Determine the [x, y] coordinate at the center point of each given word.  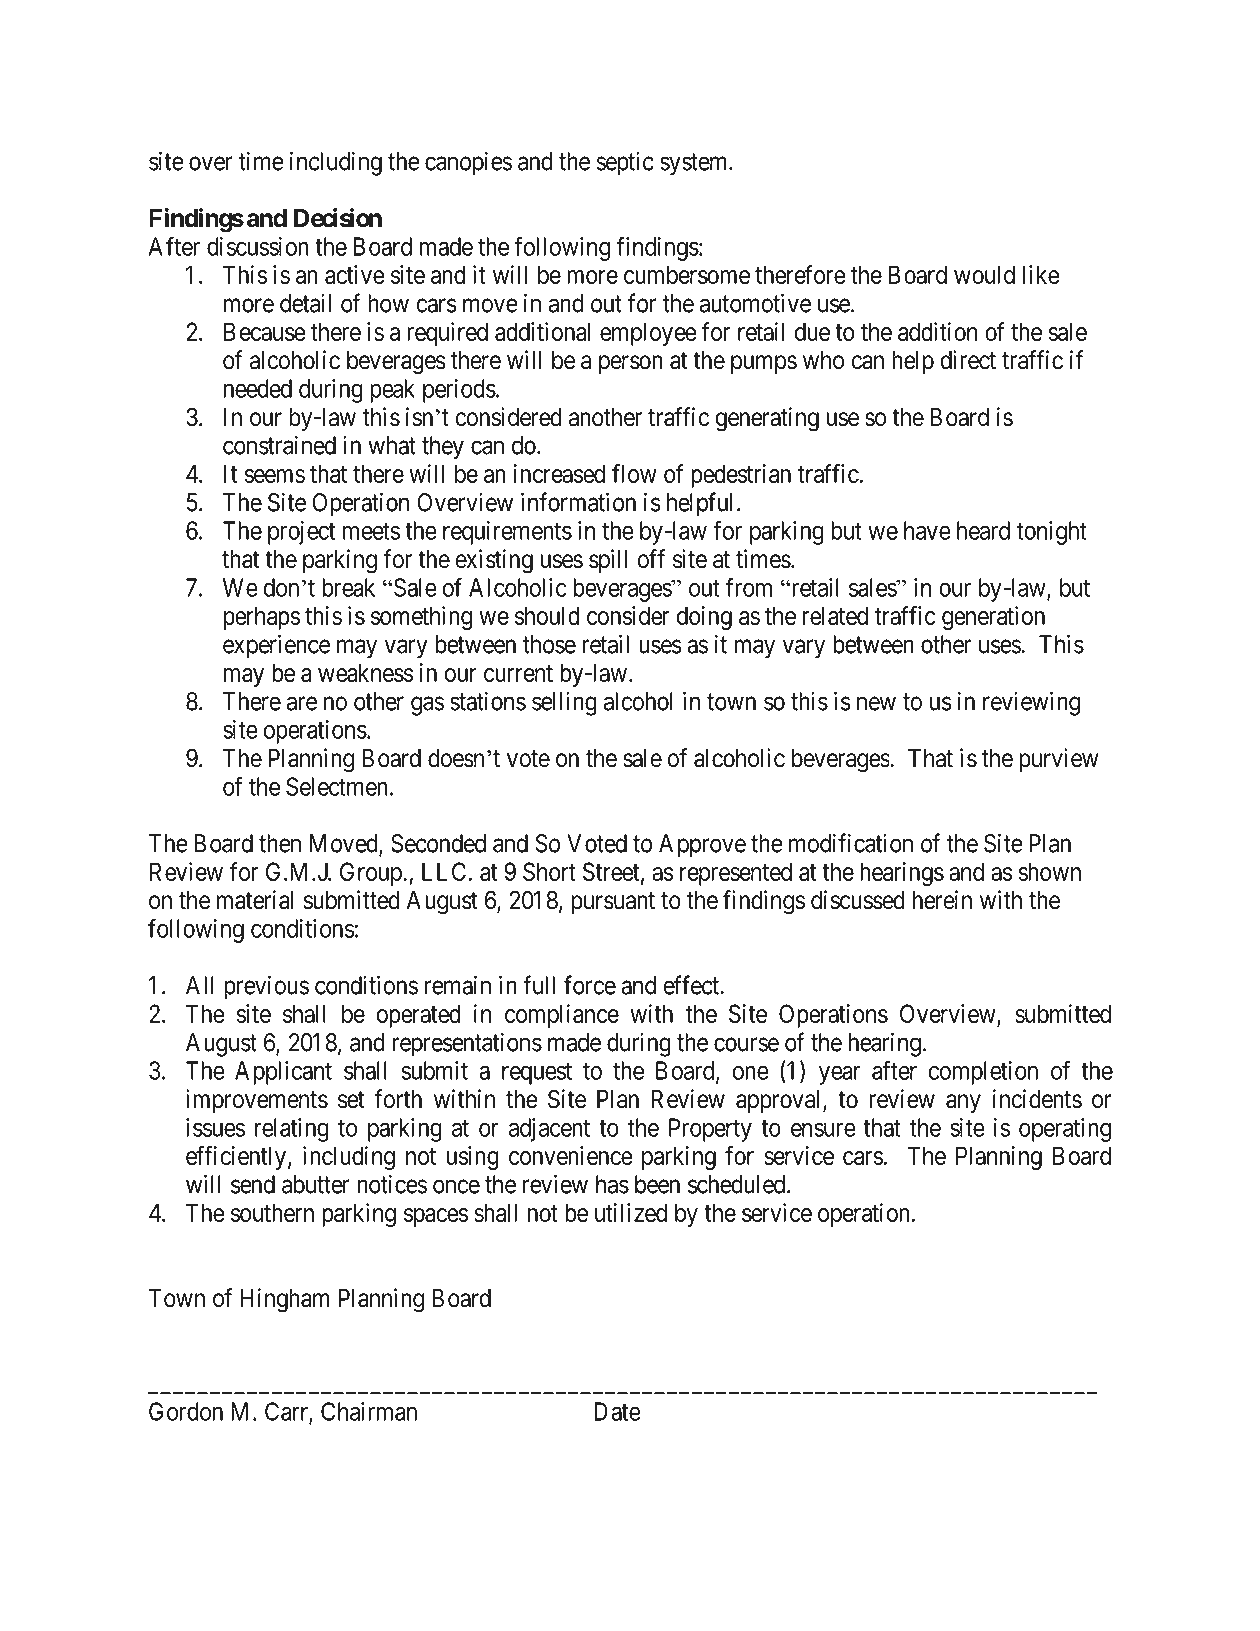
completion [983, 1073]
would [984, 274]
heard [983, 530]
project [301, 533]
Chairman [369, 1411]
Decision [338, 218]
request [537, 1074]
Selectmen [337, 786]
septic [625, 163]
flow [634, 473]
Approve [702, 846]
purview [1059, 760]
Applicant [283, 1073]
